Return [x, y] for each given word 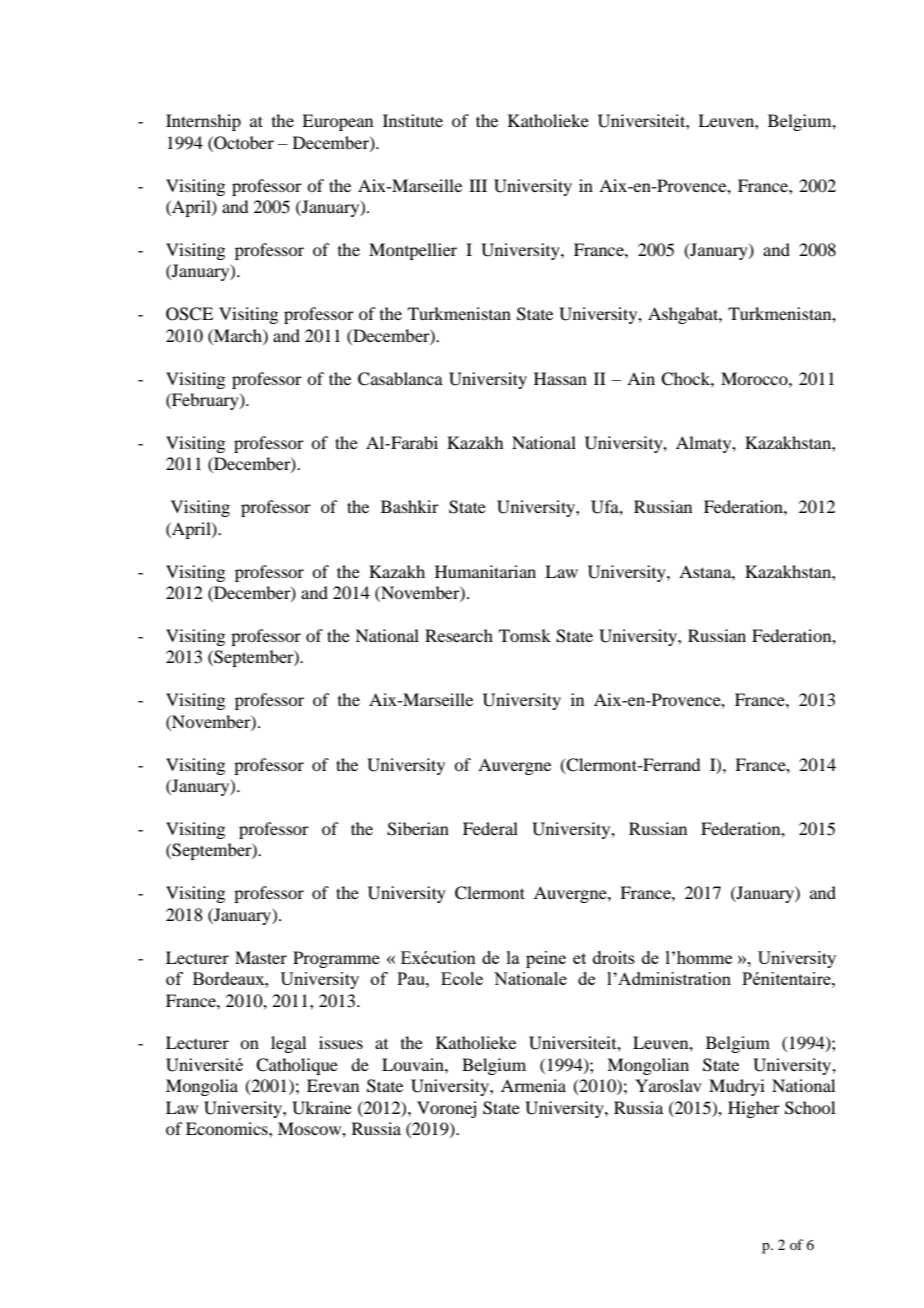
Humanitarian [485, 571]
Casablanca [400, 379]
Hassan [560, 378]
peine [546, 959]
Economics [228, 1128]
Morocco [755, 378]
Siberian [418, 829]
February [205, 401]
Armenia [533, 1085]
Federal [490, 828]
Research [459, 635]
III [478, 185]
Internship [203, 122]
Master [261, 957]
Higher [754, 1109]
